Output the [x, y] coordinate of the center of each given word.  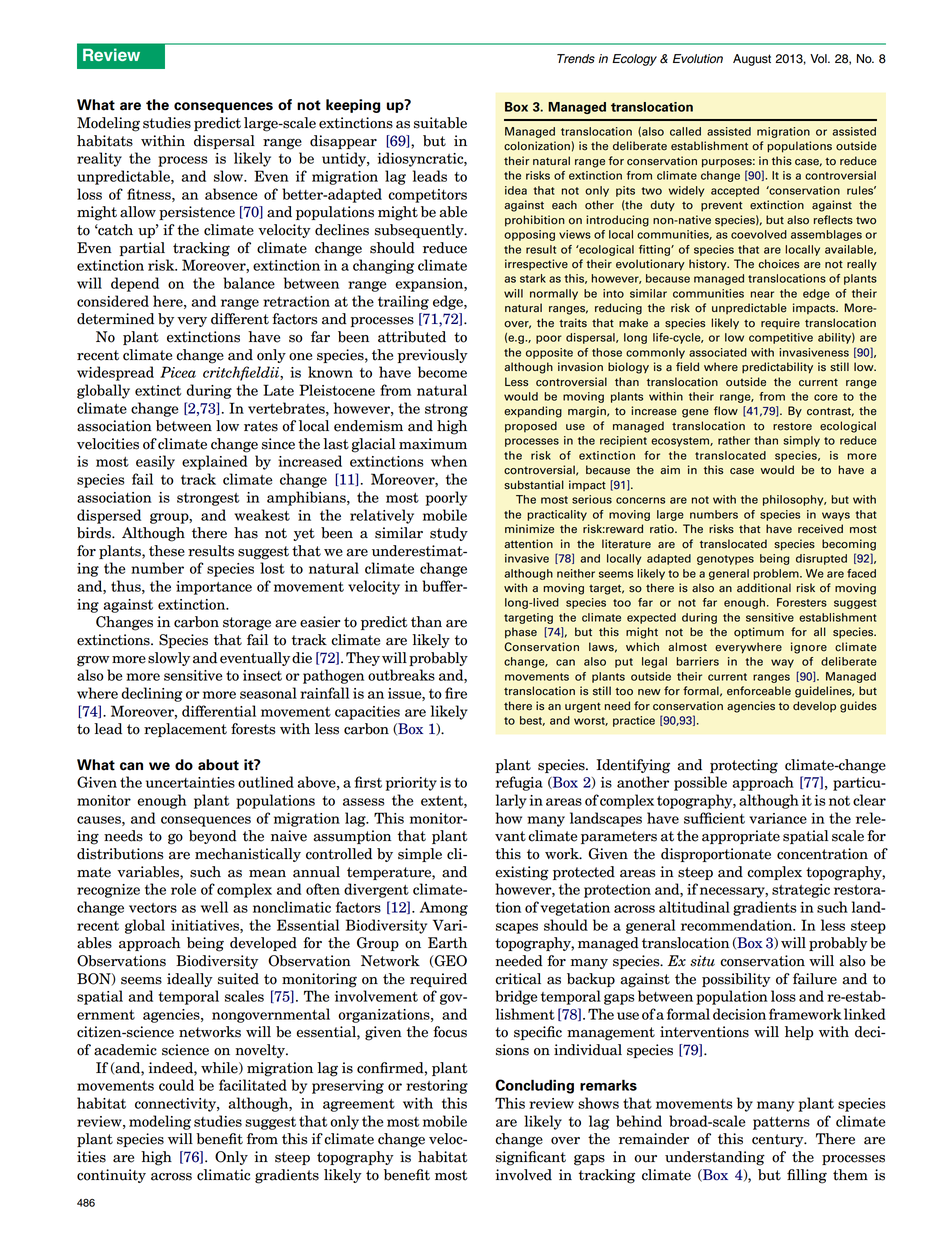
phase [521, 633]
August [752, 60]
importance [214, 588]
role [183, 889]
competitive [781, 338]
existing [522, 873]
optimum [759, 633]
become [442, 372]
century [779, 1140]
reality [99, 159]
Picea [178, 372]
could [176, 1085]
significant [531, 1158]
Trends [576, 59]
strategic [801, 891]
